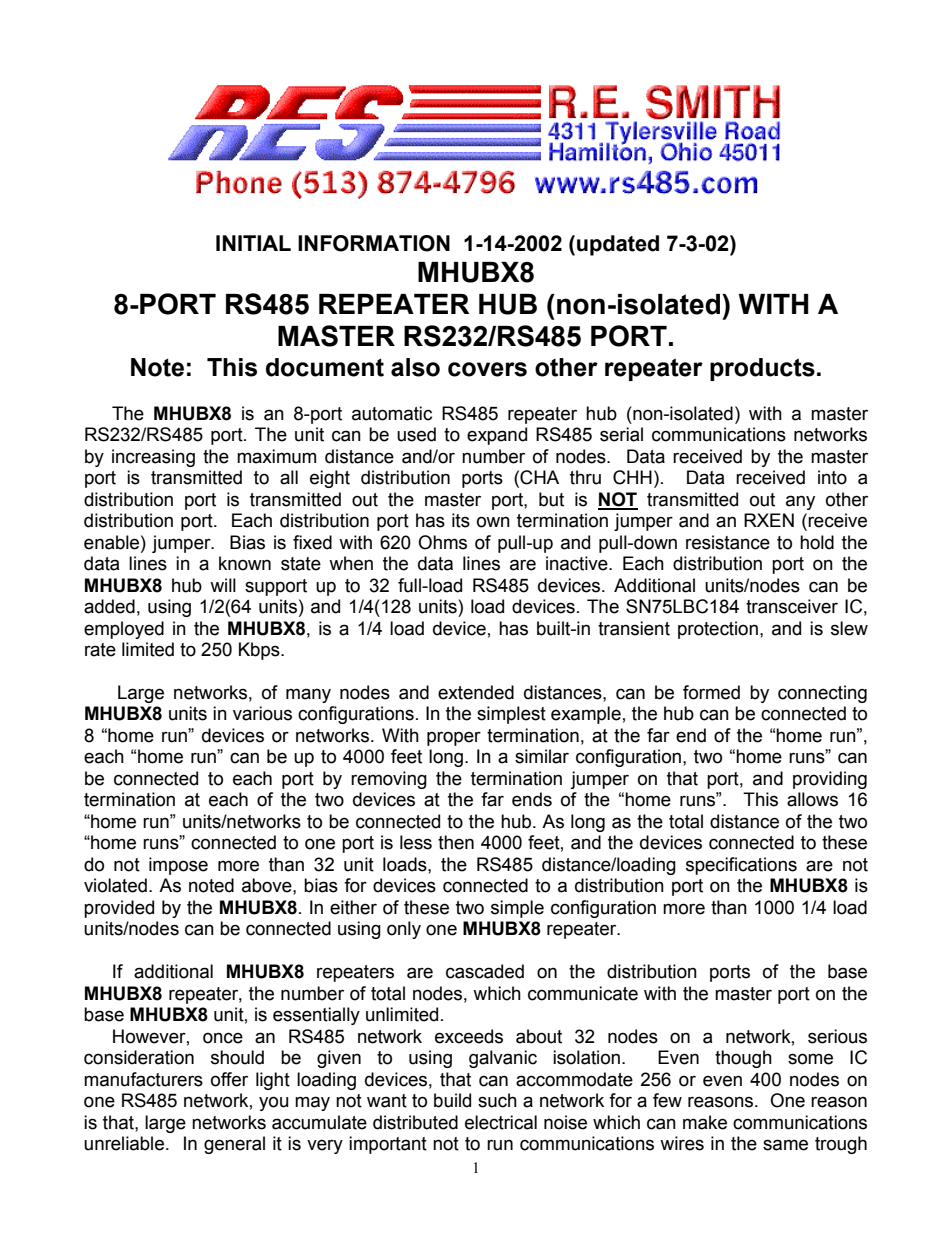 The width and height of the screenshot is (952, 1233). What do you see at coordinates (501, 1122) in the screenshot?
I see `electrical` at bounding box center [501, 1122].
